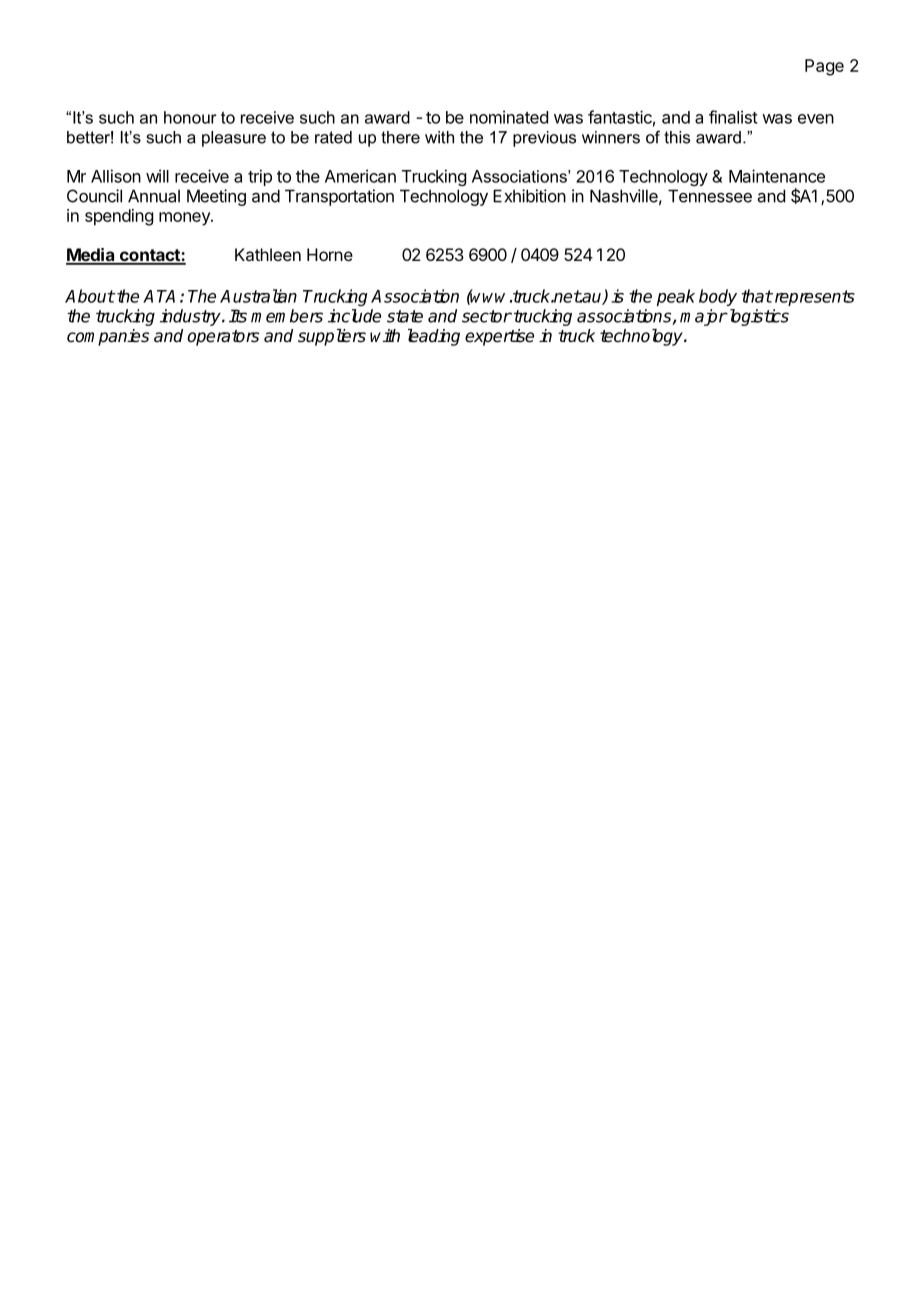 Image resolution: width=924 pixels, height=1308 pixels. What do you see at coordinates (710, 196) in the page?
I see `Tennessee` at bounding box center [710, 196].
